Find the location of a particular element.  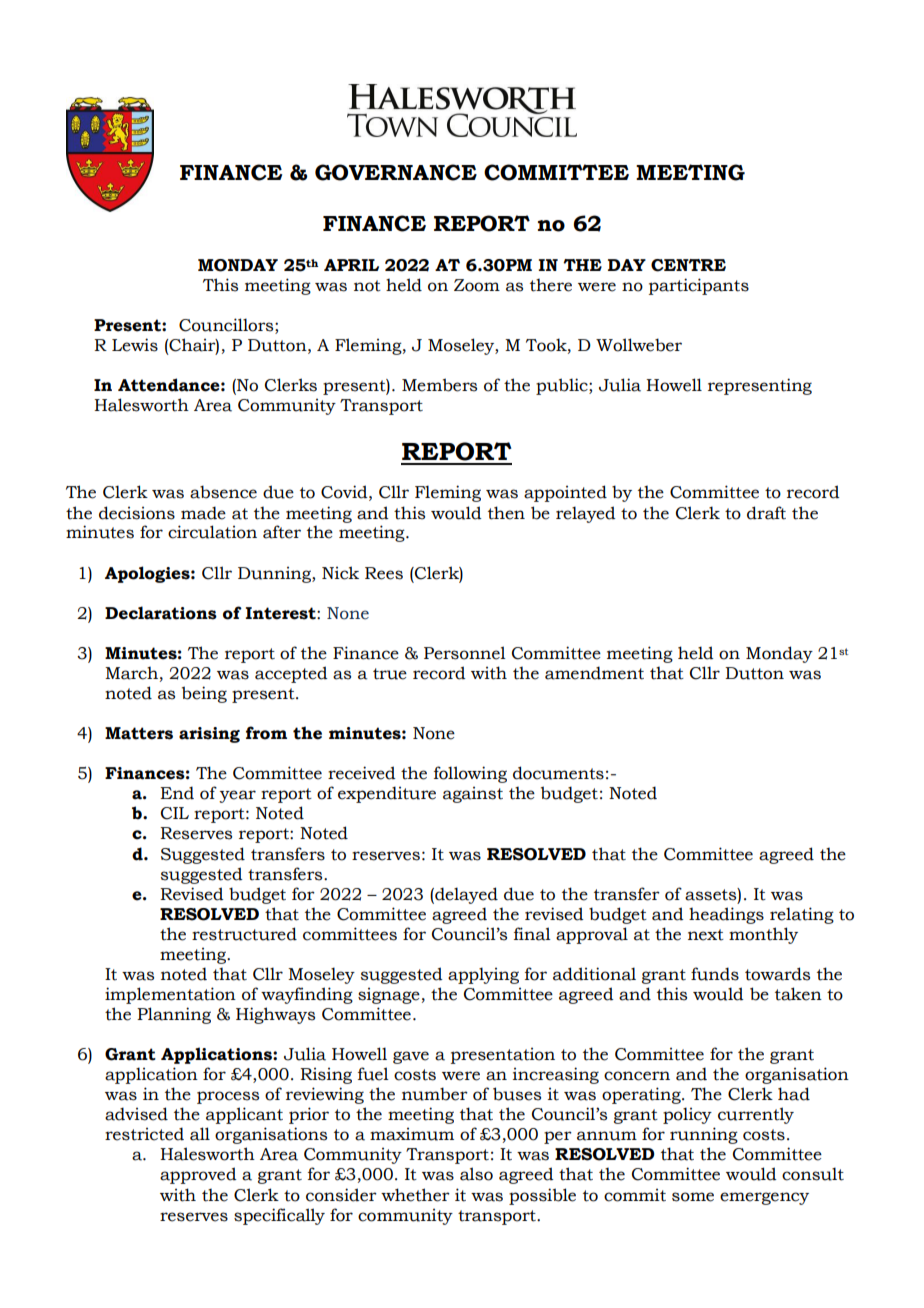

amendment is located at coordinates (594, 673).
